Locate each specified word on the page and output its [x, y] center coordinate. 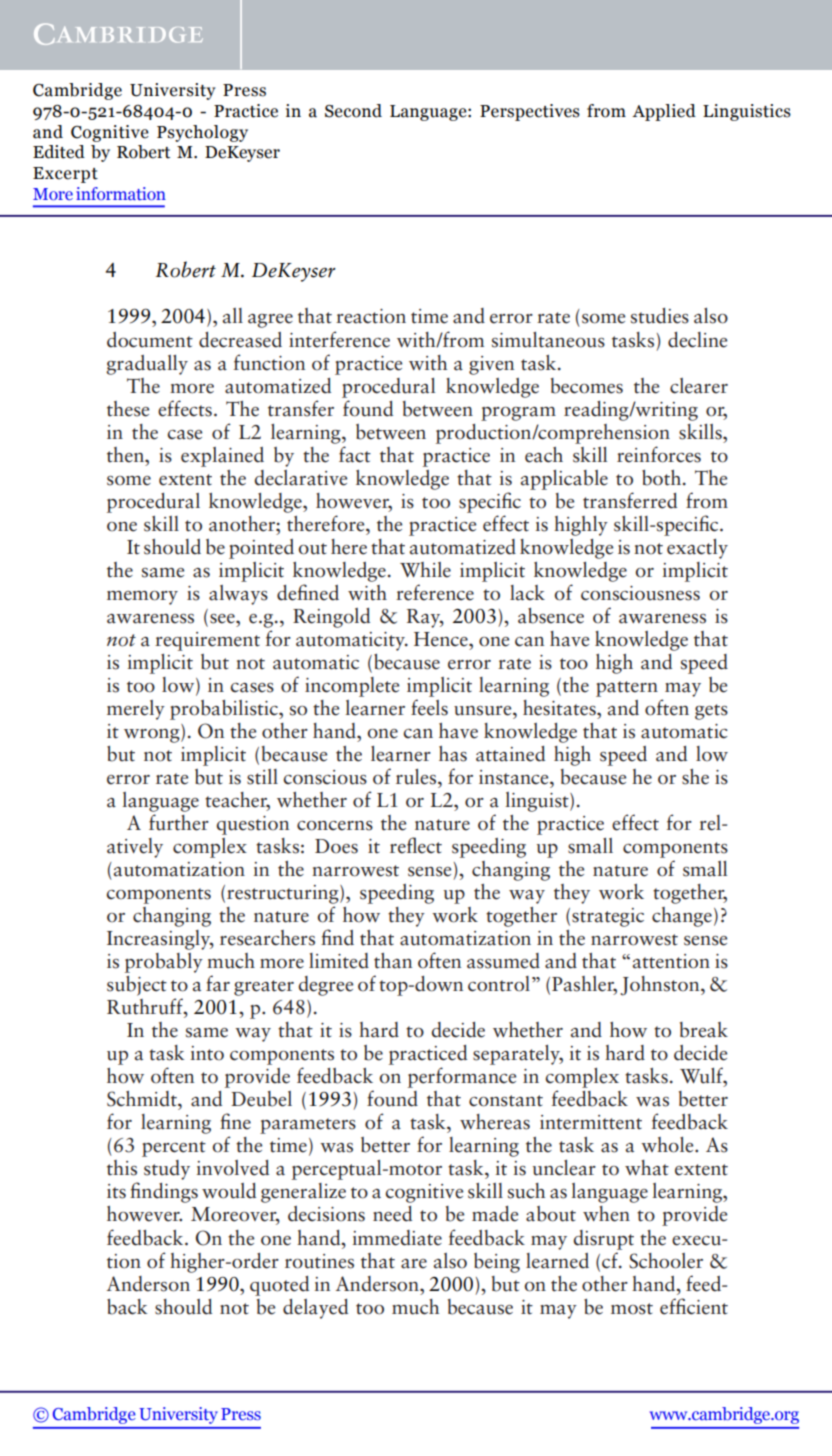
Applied [664, 112]
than [393, 961]
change [682, 917]
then [127, 455]
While [425, 570]
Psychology [202, 133]
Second [353, 111]
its [116, 1191]
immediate [397, 1238]
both [663, 478]
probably [164, 963]
